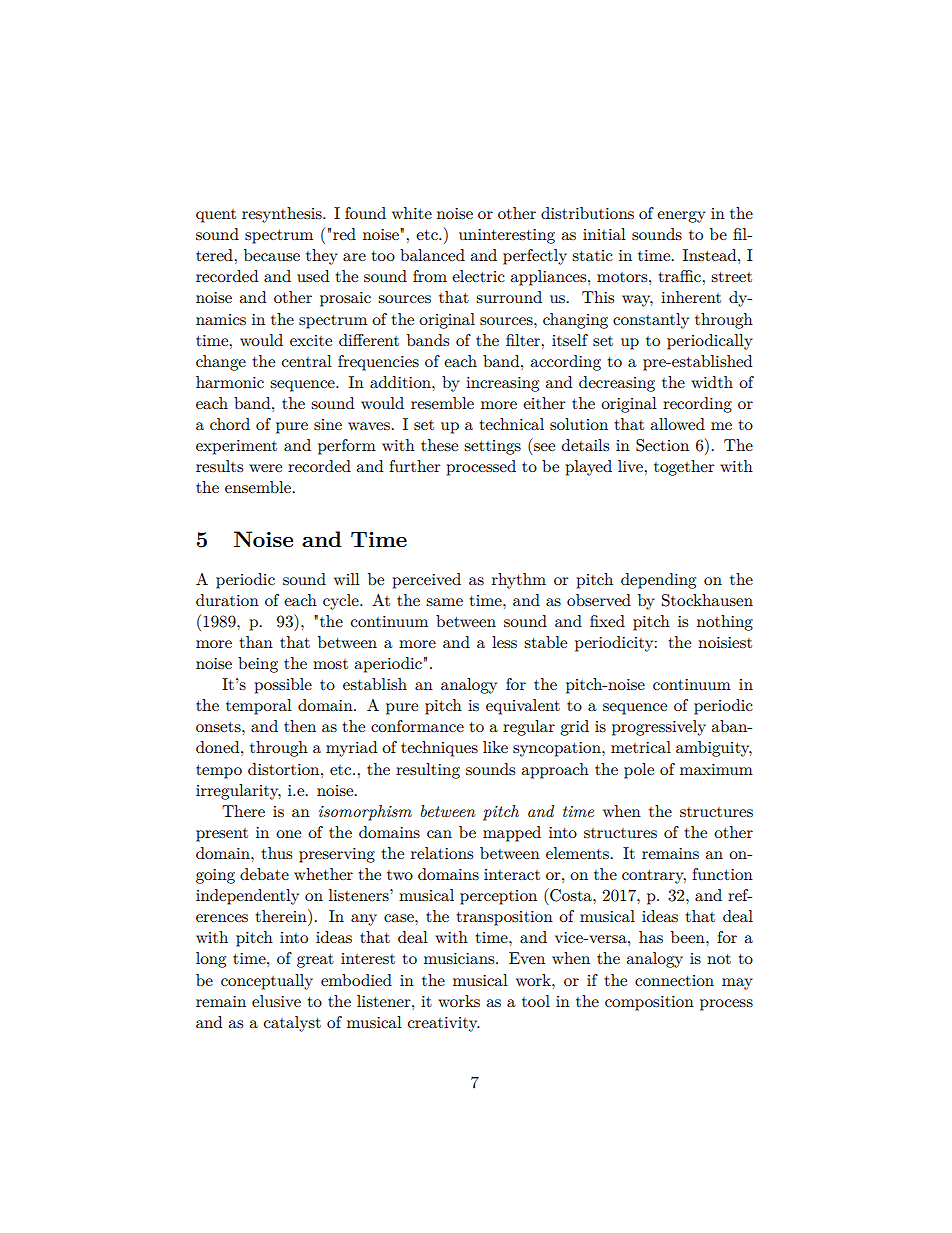 The height and width of the document is (1233, 952). What do you see at coordinates (659, 728) in the document?
I see `progressively` at bounding box center [659, 728].
